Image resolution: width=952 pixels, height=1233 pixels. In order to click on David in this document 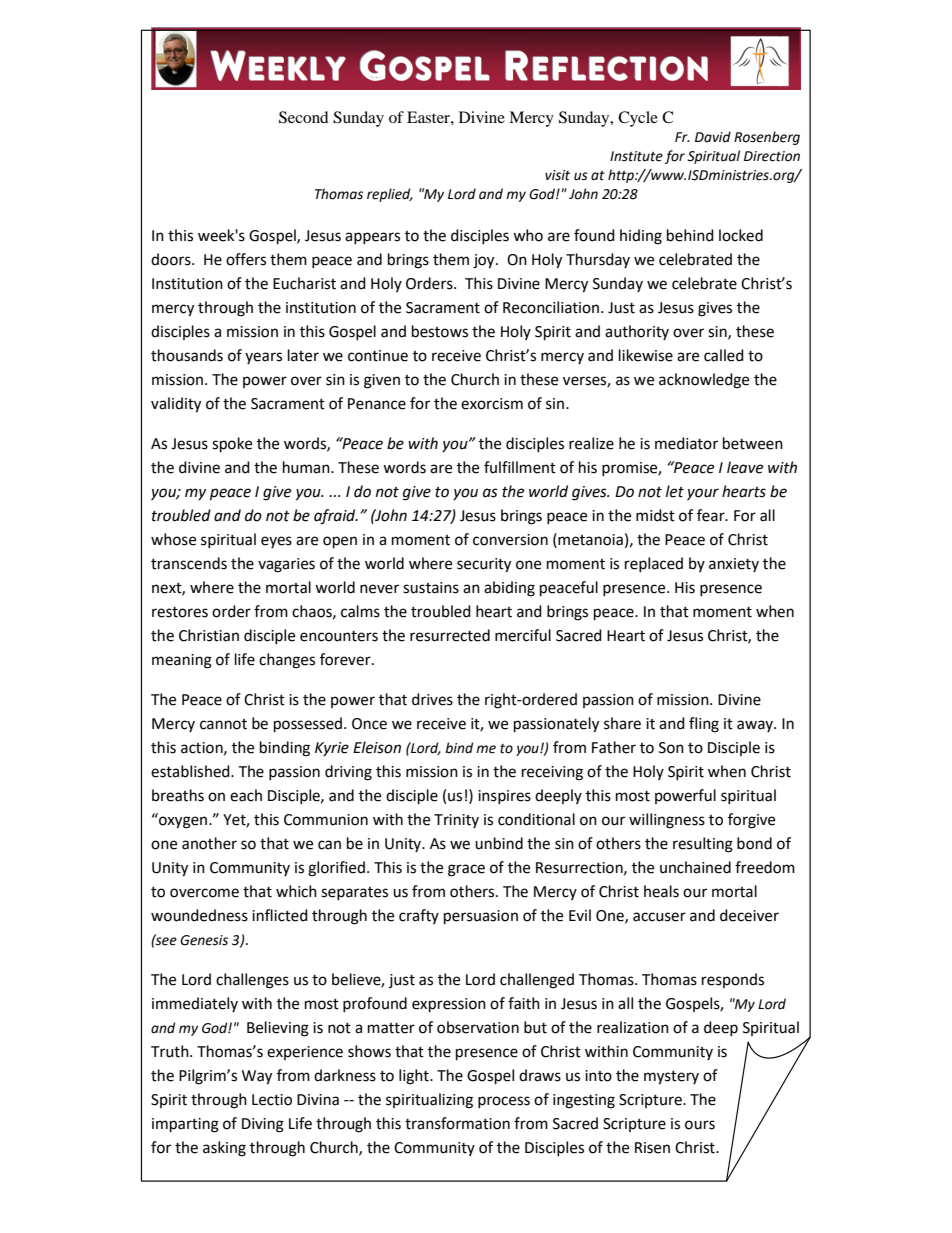, I will do `click(713, 137)`.
